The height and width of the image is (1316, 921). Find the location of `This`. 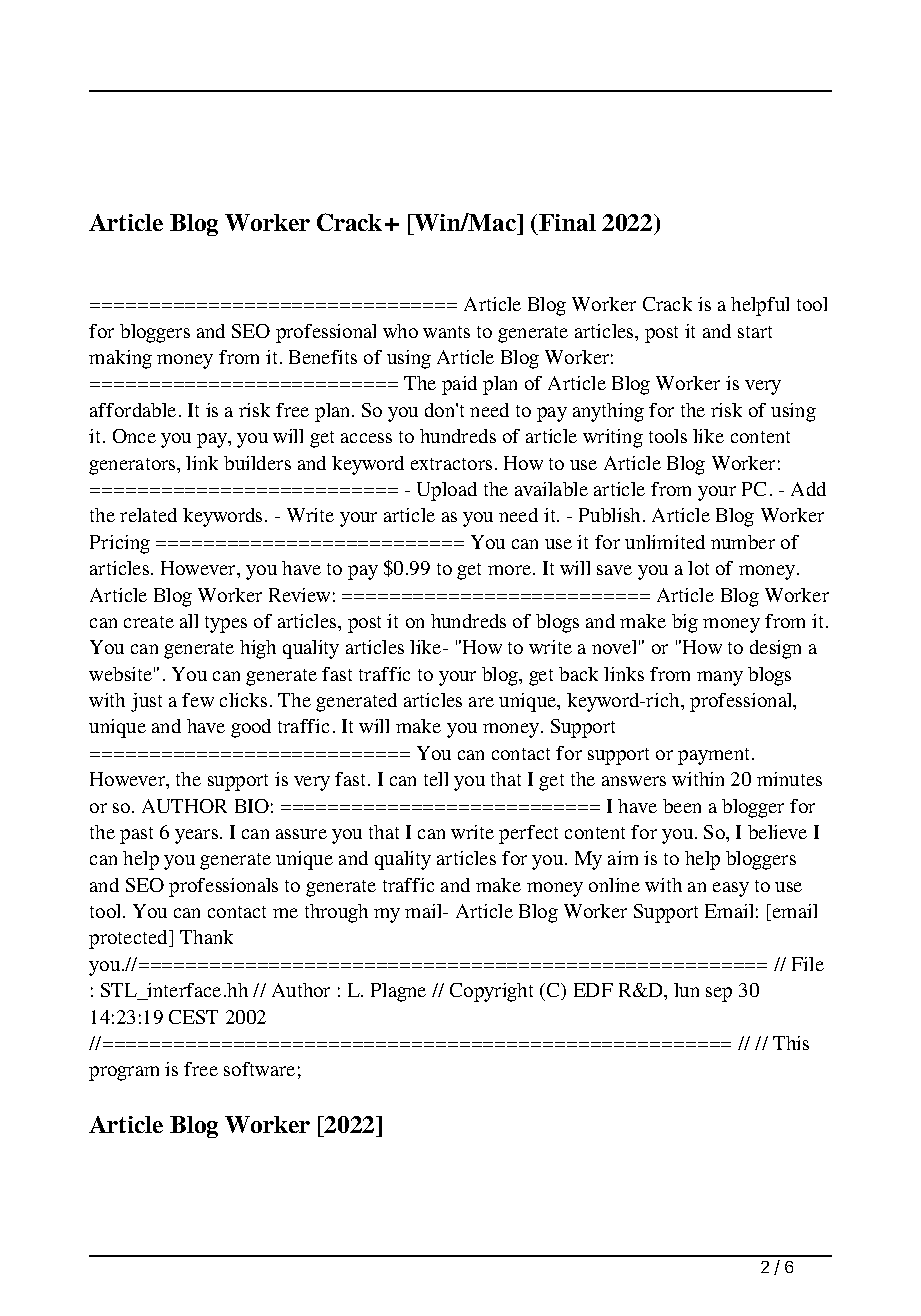

This is located at coordinates (791, 1043).
